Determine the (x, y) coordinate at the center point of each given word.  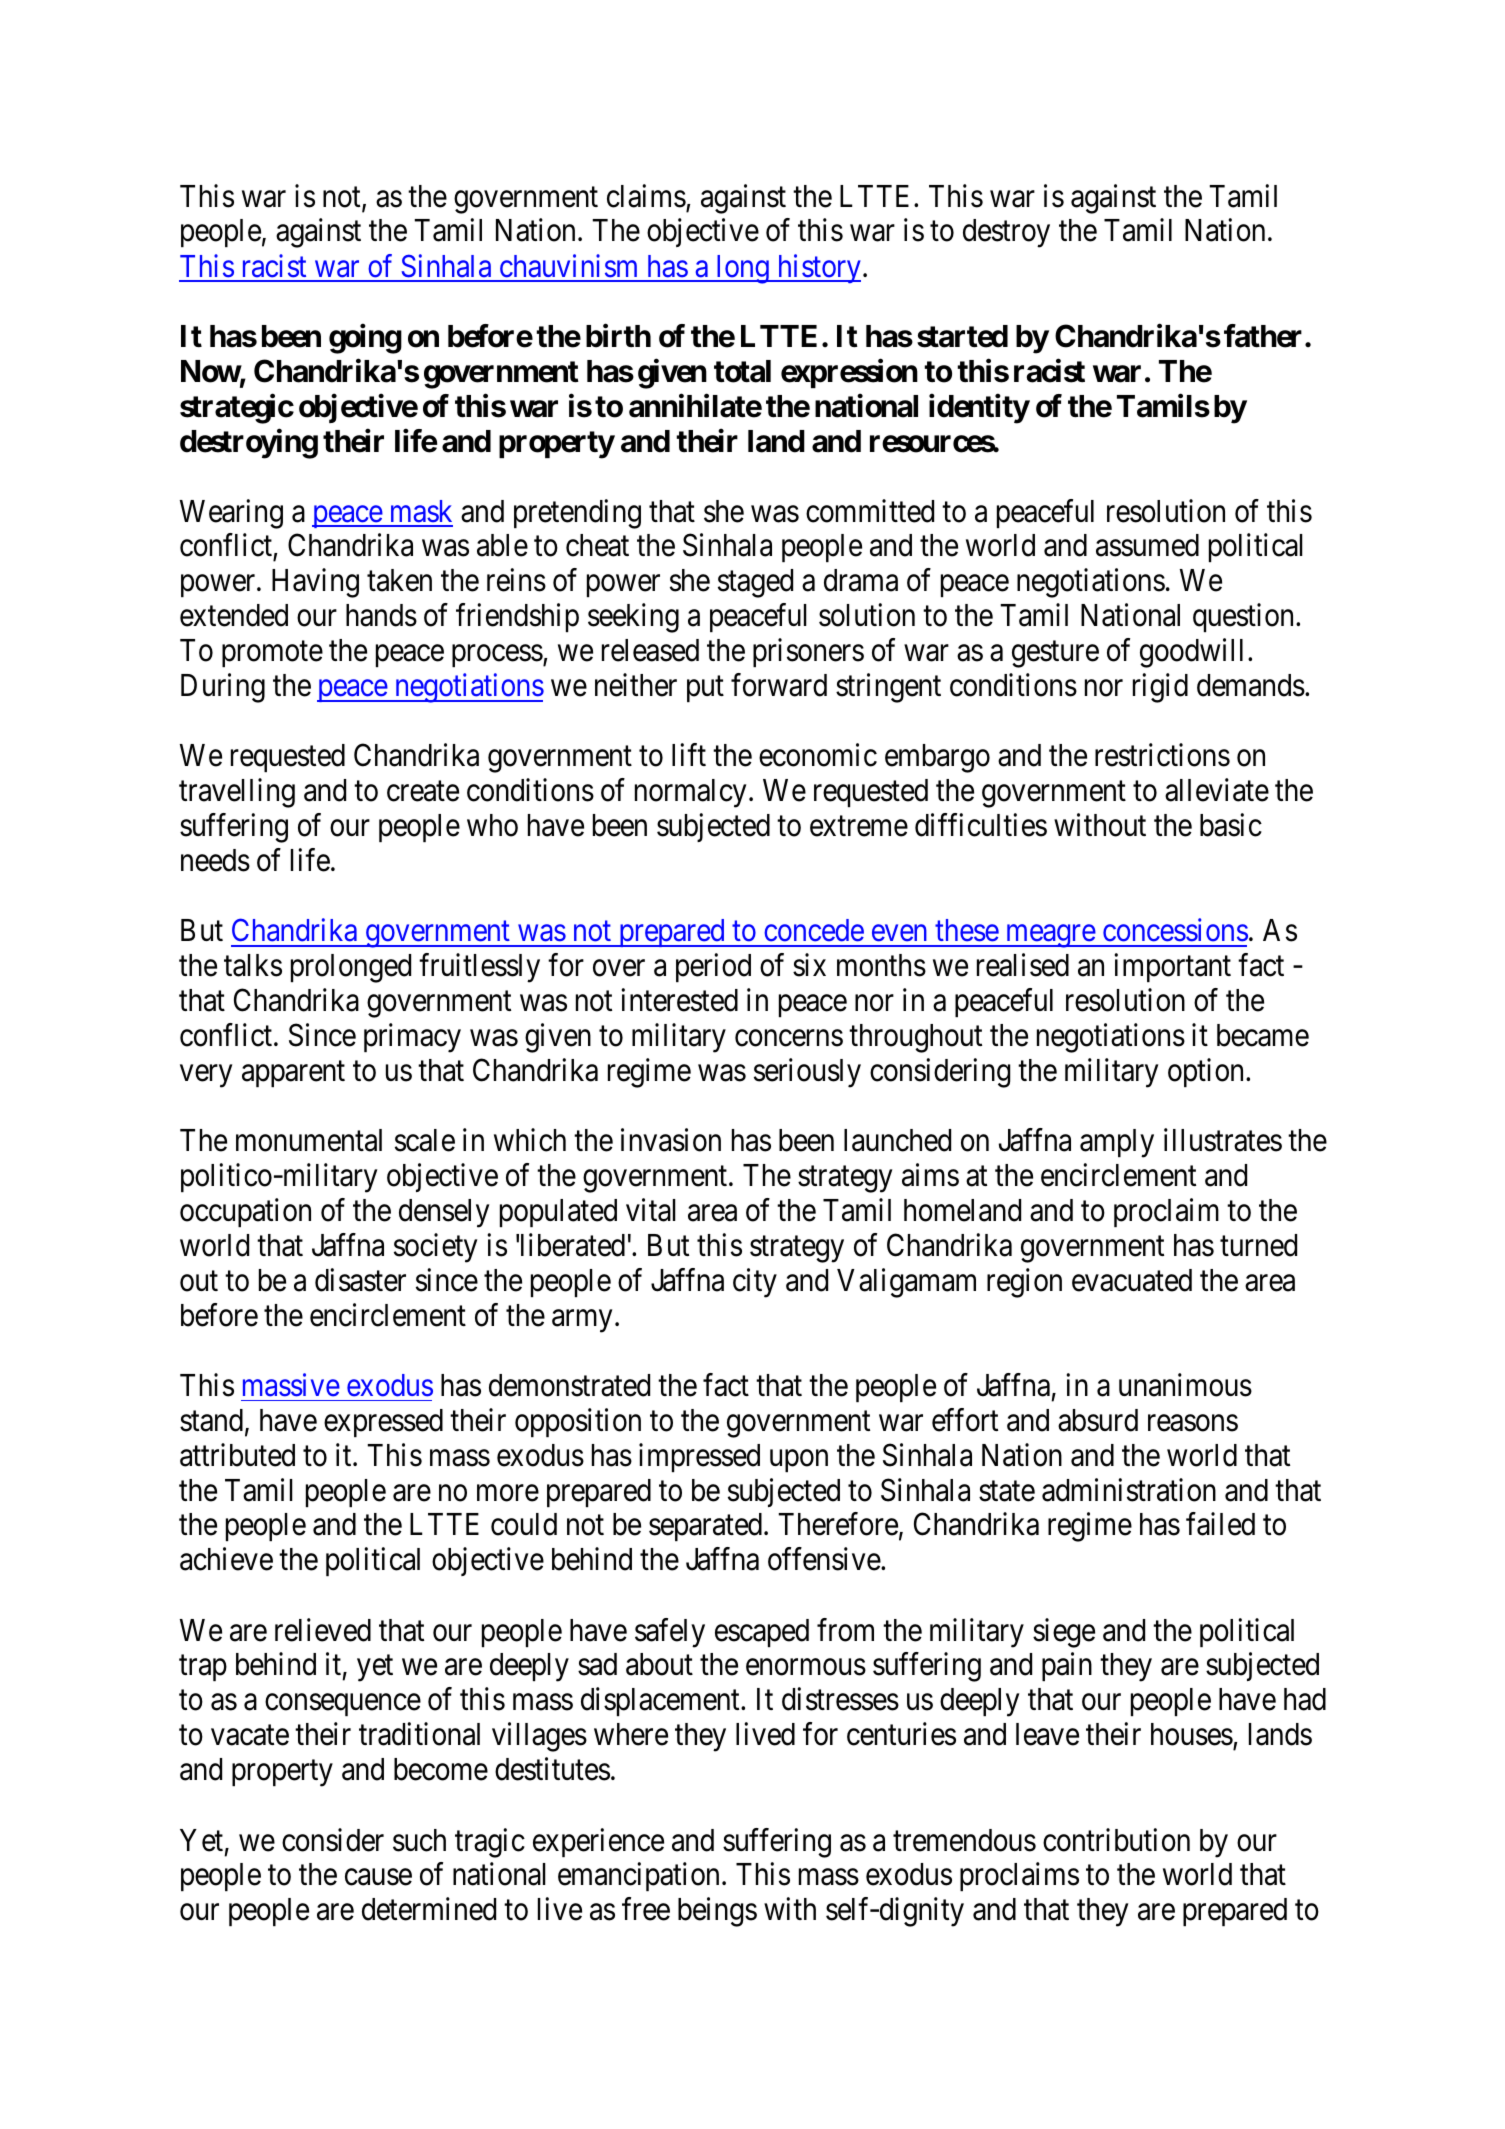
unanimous (1185, 1385)
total (742, 371)
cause (378, 1877)
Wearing (231, 514)
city (755, 1283)
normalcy (690, 793)
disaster (360, 1280)
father (1263, 336)
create (423, 792)
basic (1231, 825)
